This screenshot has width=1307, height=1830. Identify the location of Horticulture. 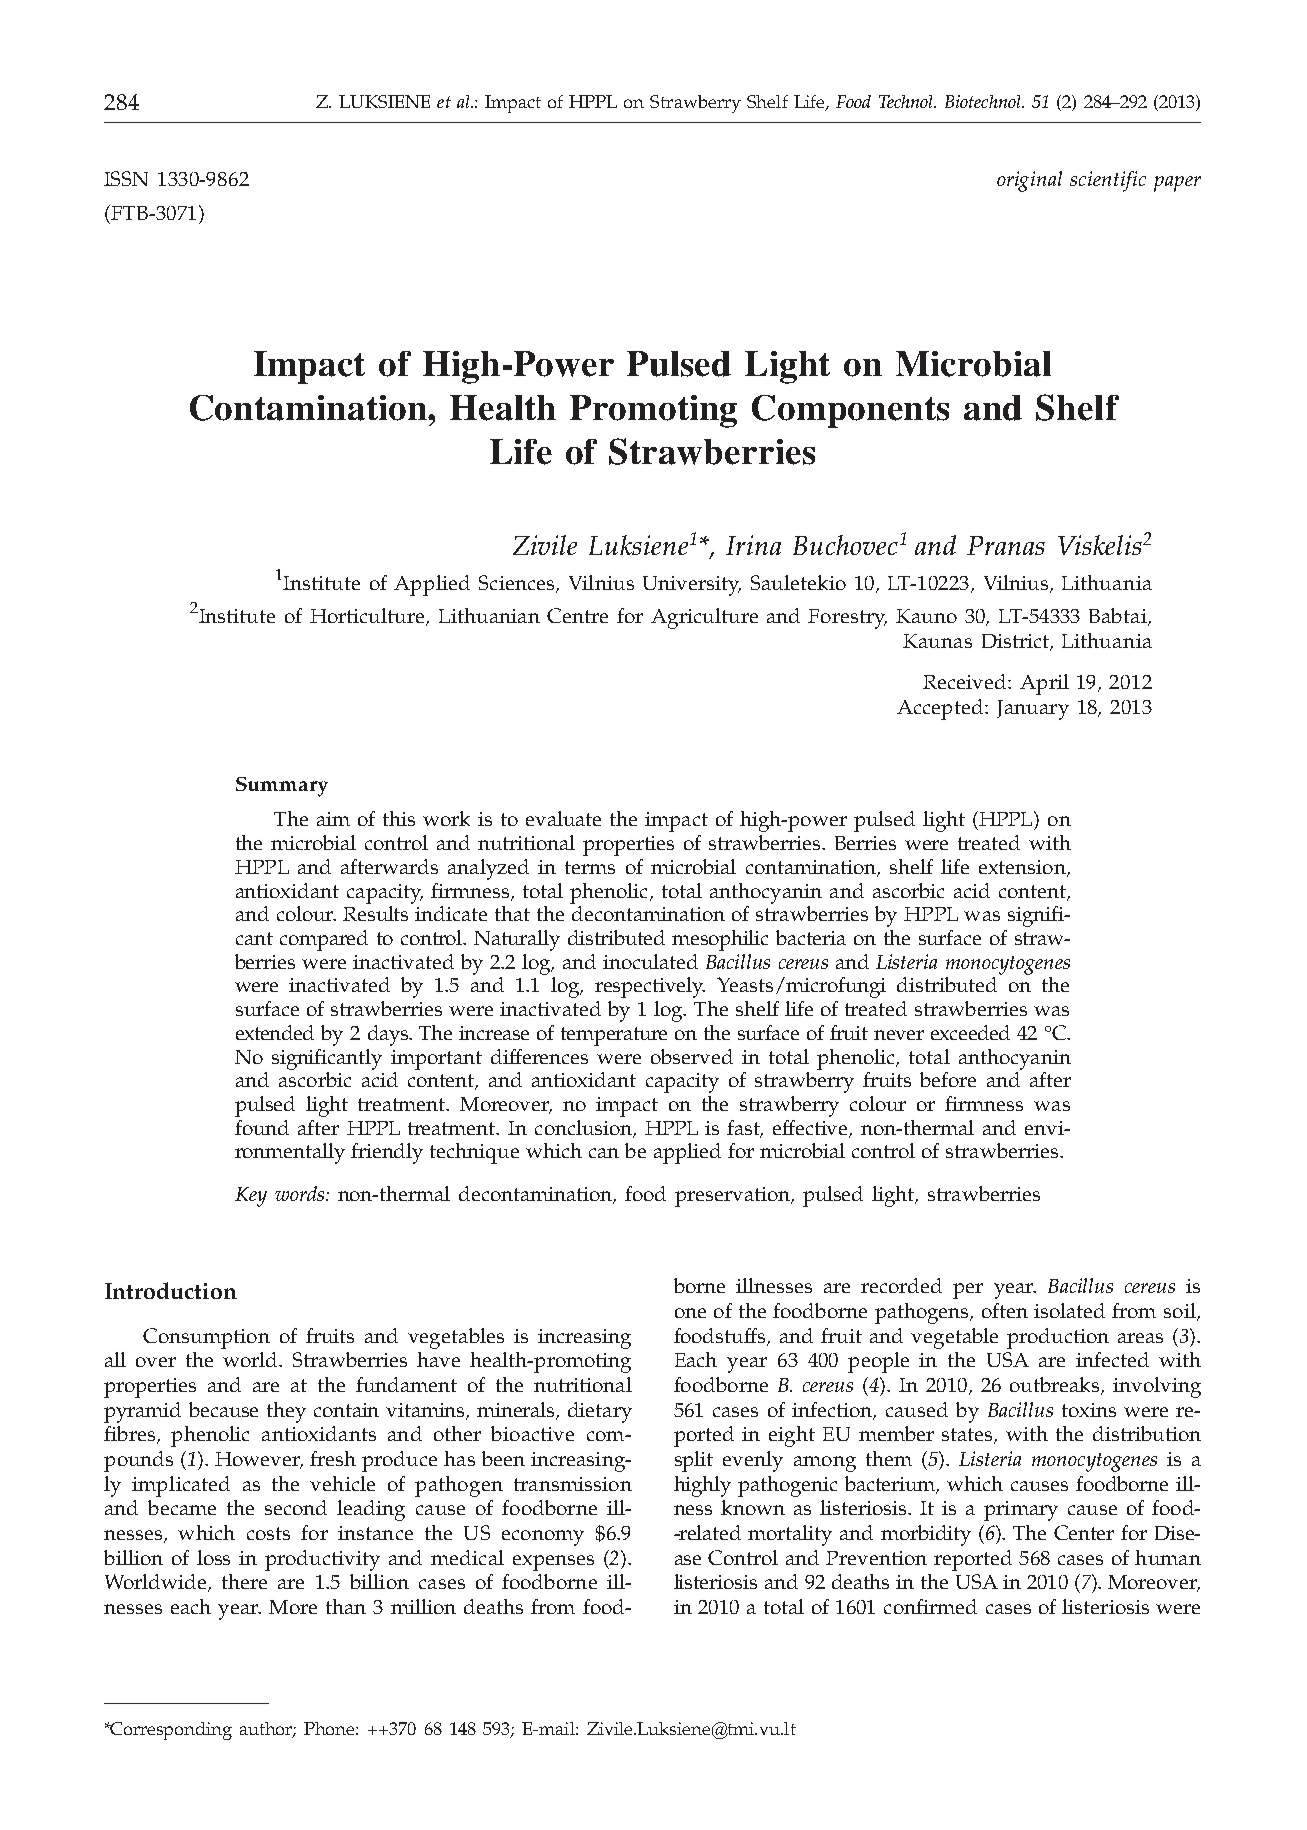
(368, 617).
